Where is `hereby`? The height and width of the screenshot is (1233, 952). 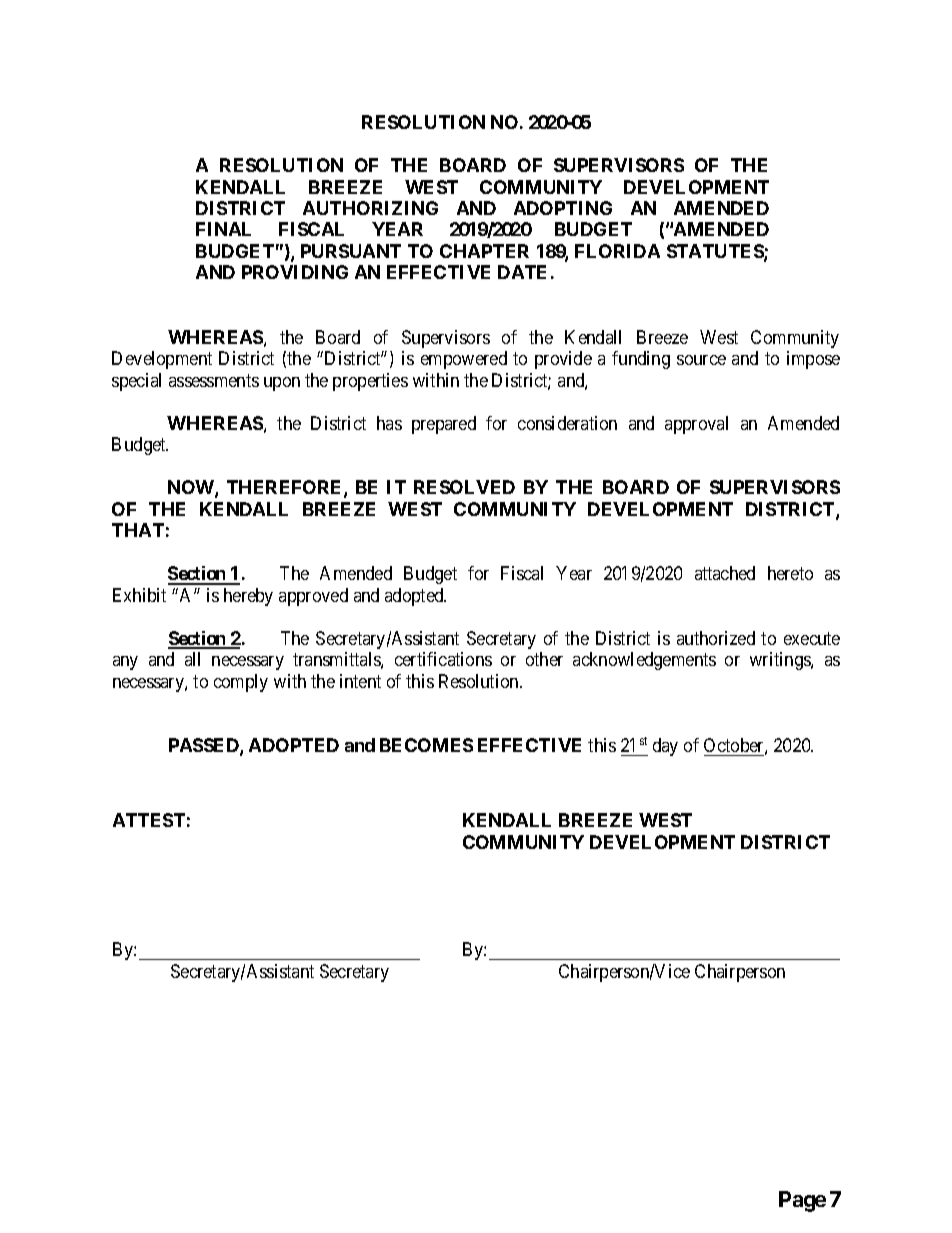
hereby is located at coordinates (248, 597).
